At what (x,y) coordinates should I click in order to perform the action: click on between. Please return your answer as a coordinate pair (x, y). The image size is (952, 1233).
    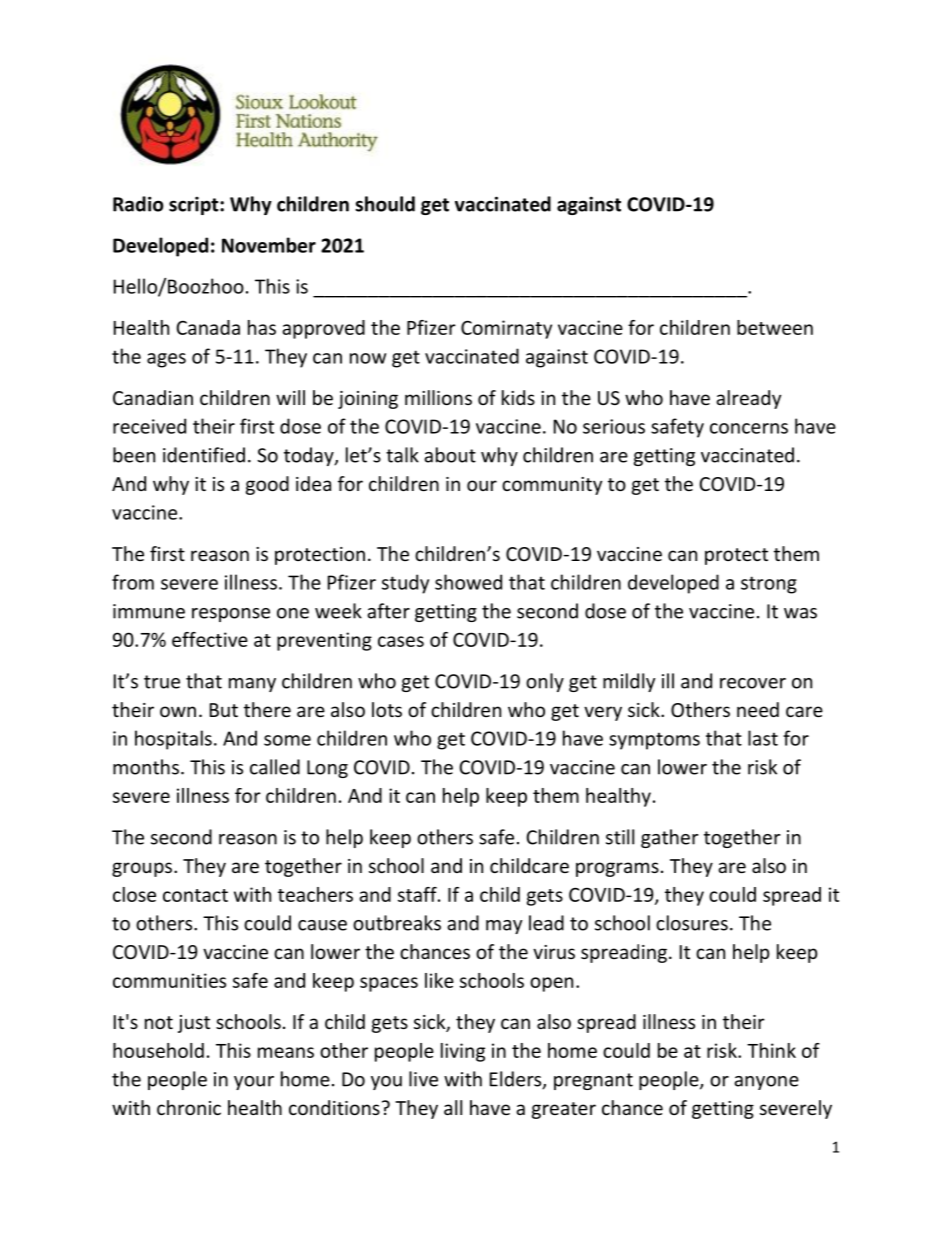
    Looking at the image, I should click on (775, 327).
